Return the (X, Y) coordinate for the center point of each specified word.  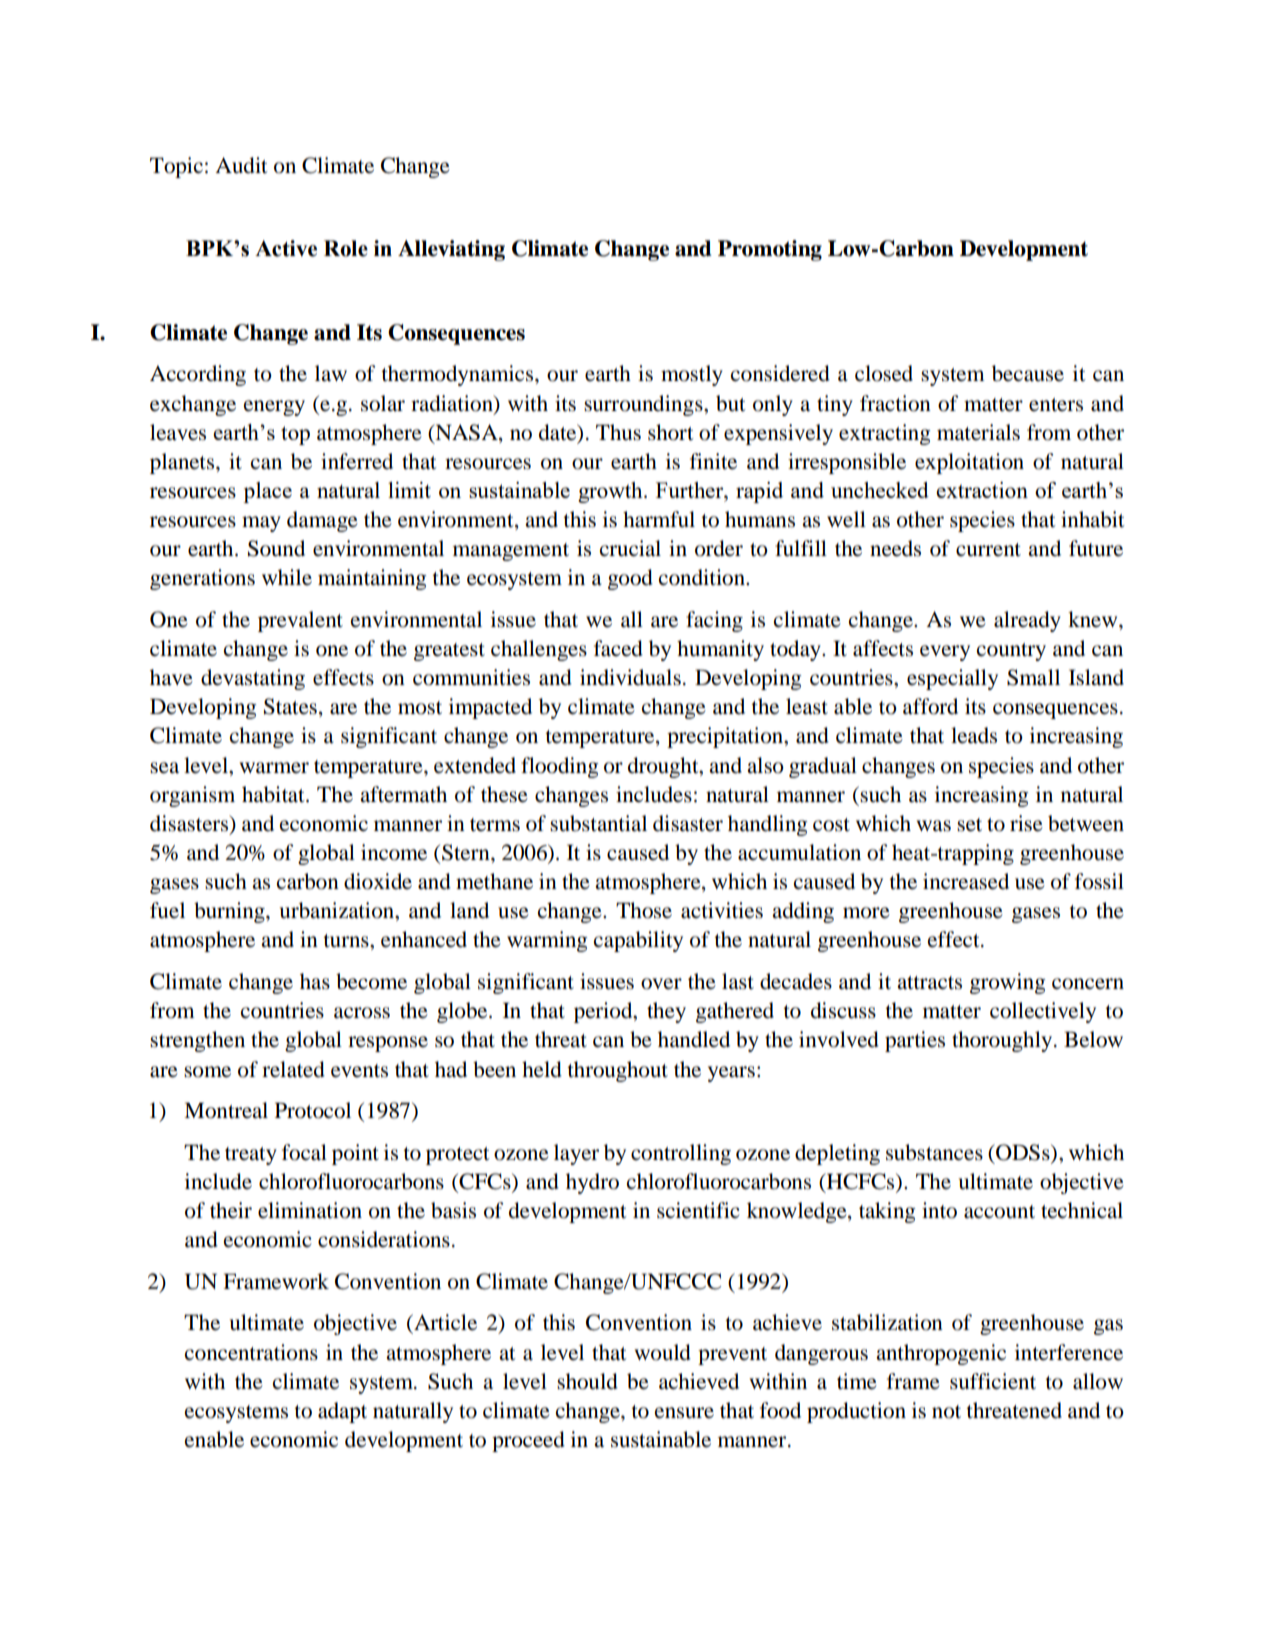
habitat (274, 794)
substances (934, 1152)
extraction (982, 490)
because (1028, 373)
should (587, 1381)
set (969, 825)
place (267, 492)
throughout (617, 1071)
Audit (241, 165)
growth (611, 492)
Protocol (313, 1110)
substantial (598, 823)
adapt (342, 1412)
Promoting (770, 250)
